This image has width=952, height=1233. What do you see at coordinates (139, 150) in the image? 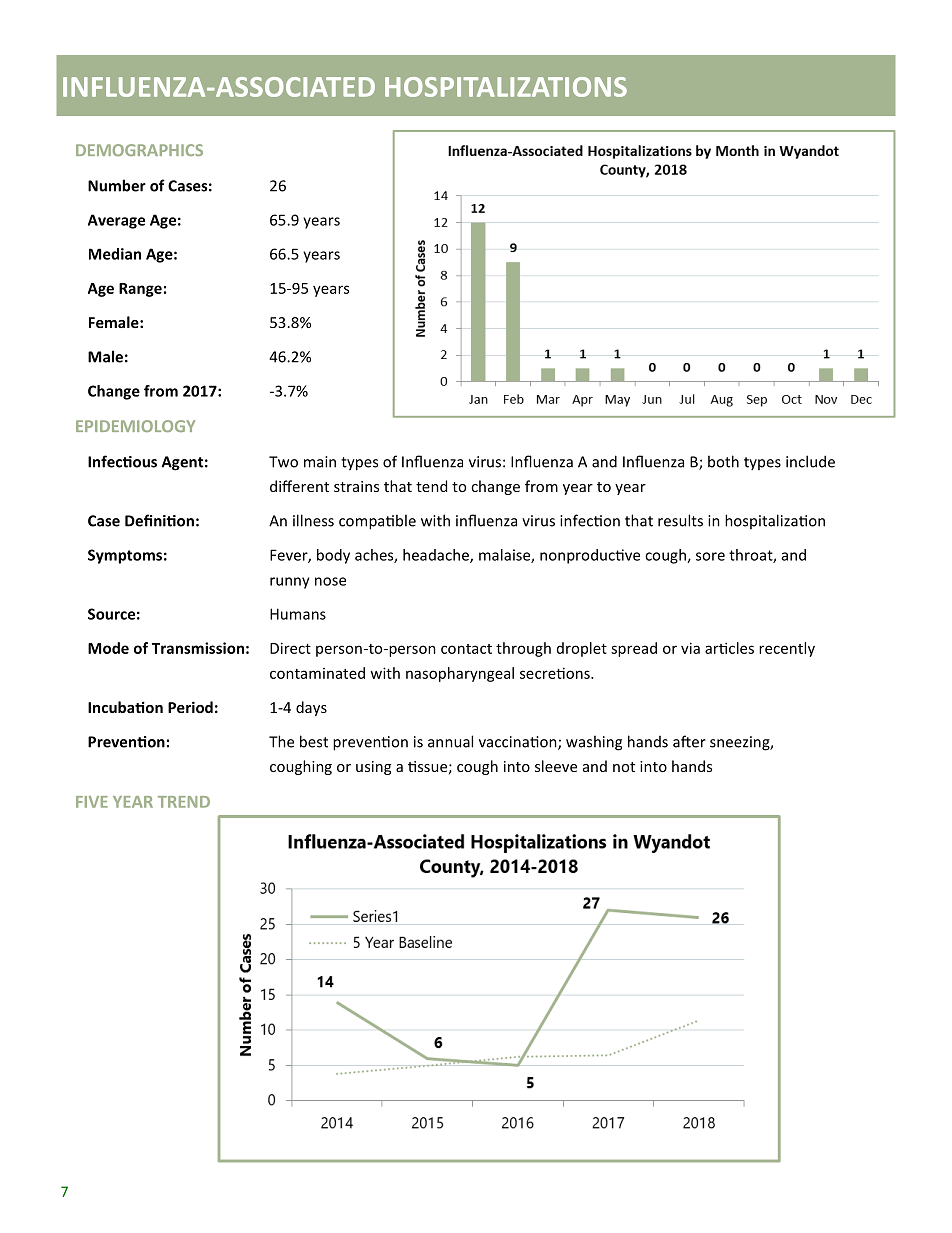
I see `DEMOGRAPHICS` at bounding box center [139, 150].
